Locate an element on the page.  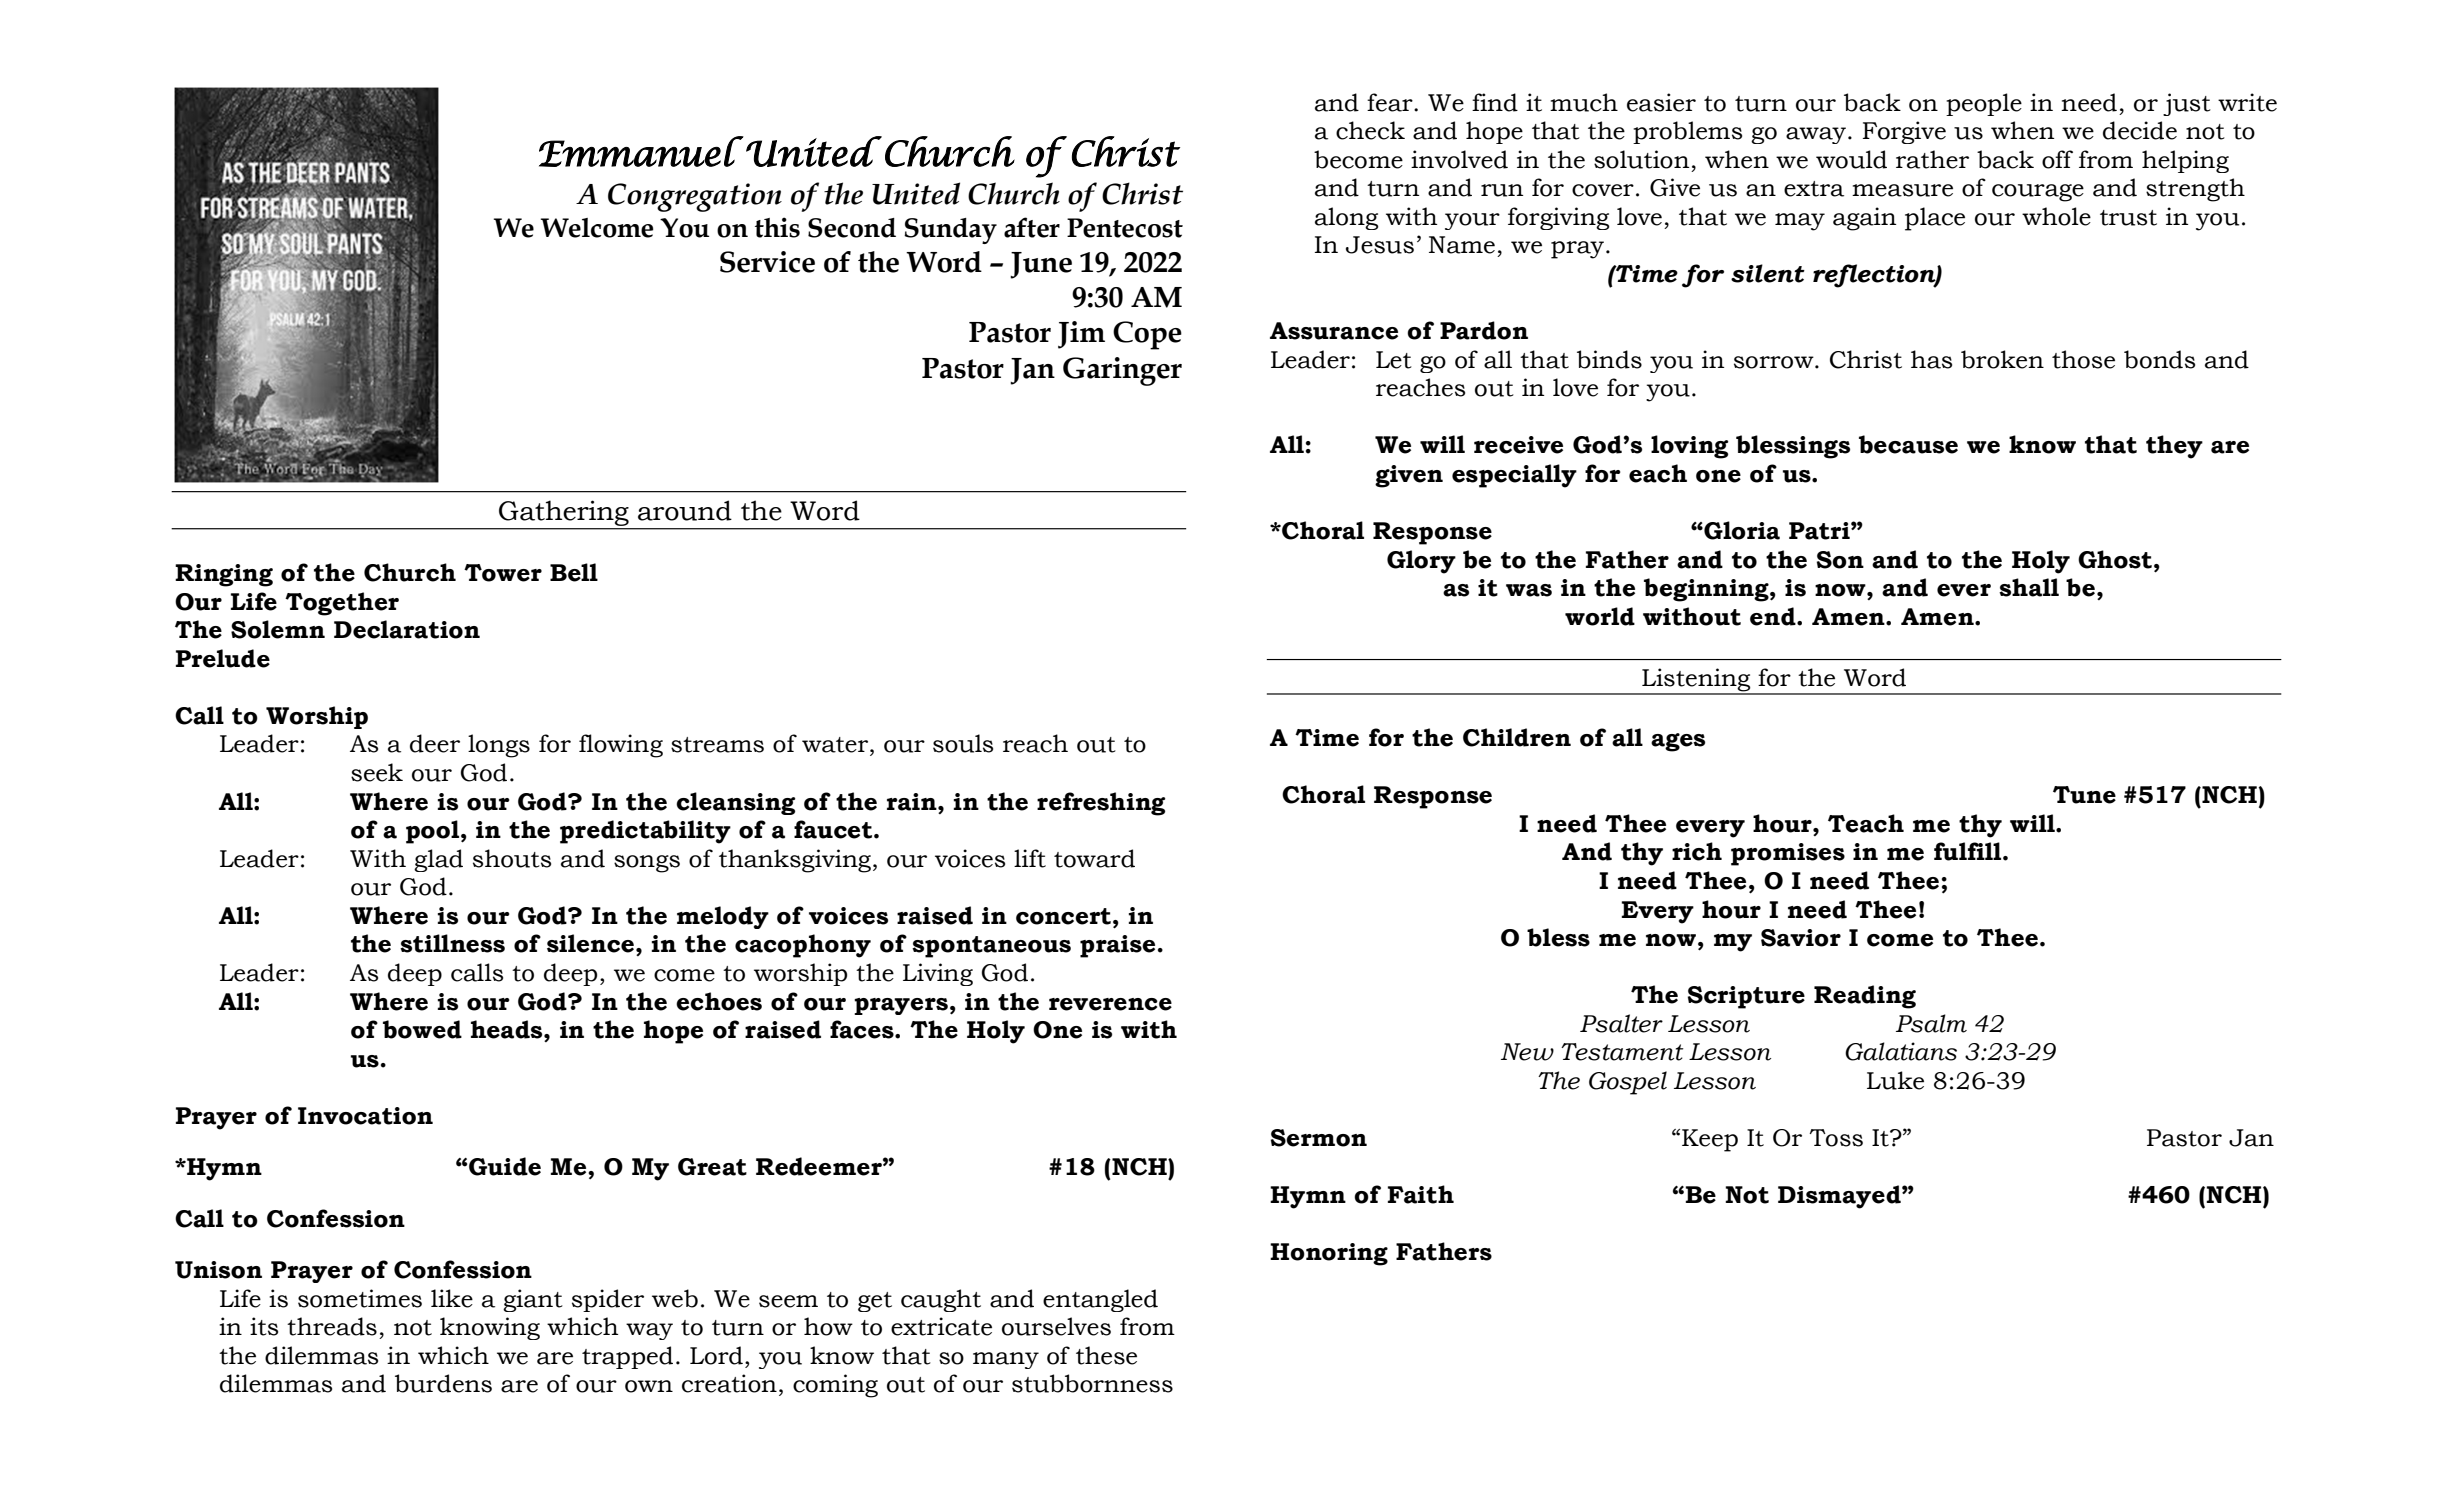
off is located at coordinates (2057, 159).
